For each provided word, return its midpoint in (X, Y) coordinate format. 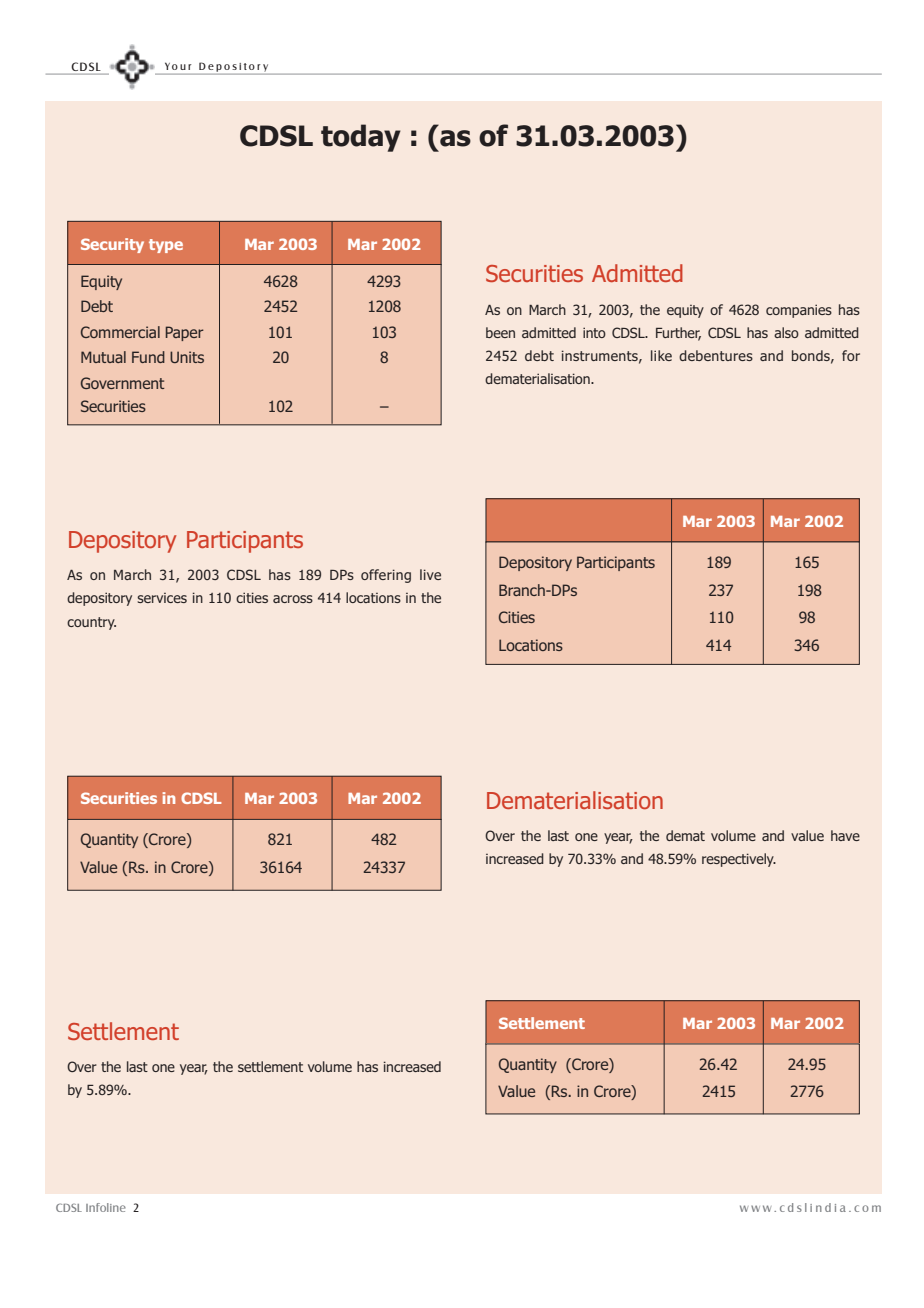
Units (187, 357)
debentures (716, 355)
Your (178, 66)
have (845, 835)
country (91, 623)
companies (799, 311)
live (430, 574)
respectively (739, 860)
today (361, 138)
